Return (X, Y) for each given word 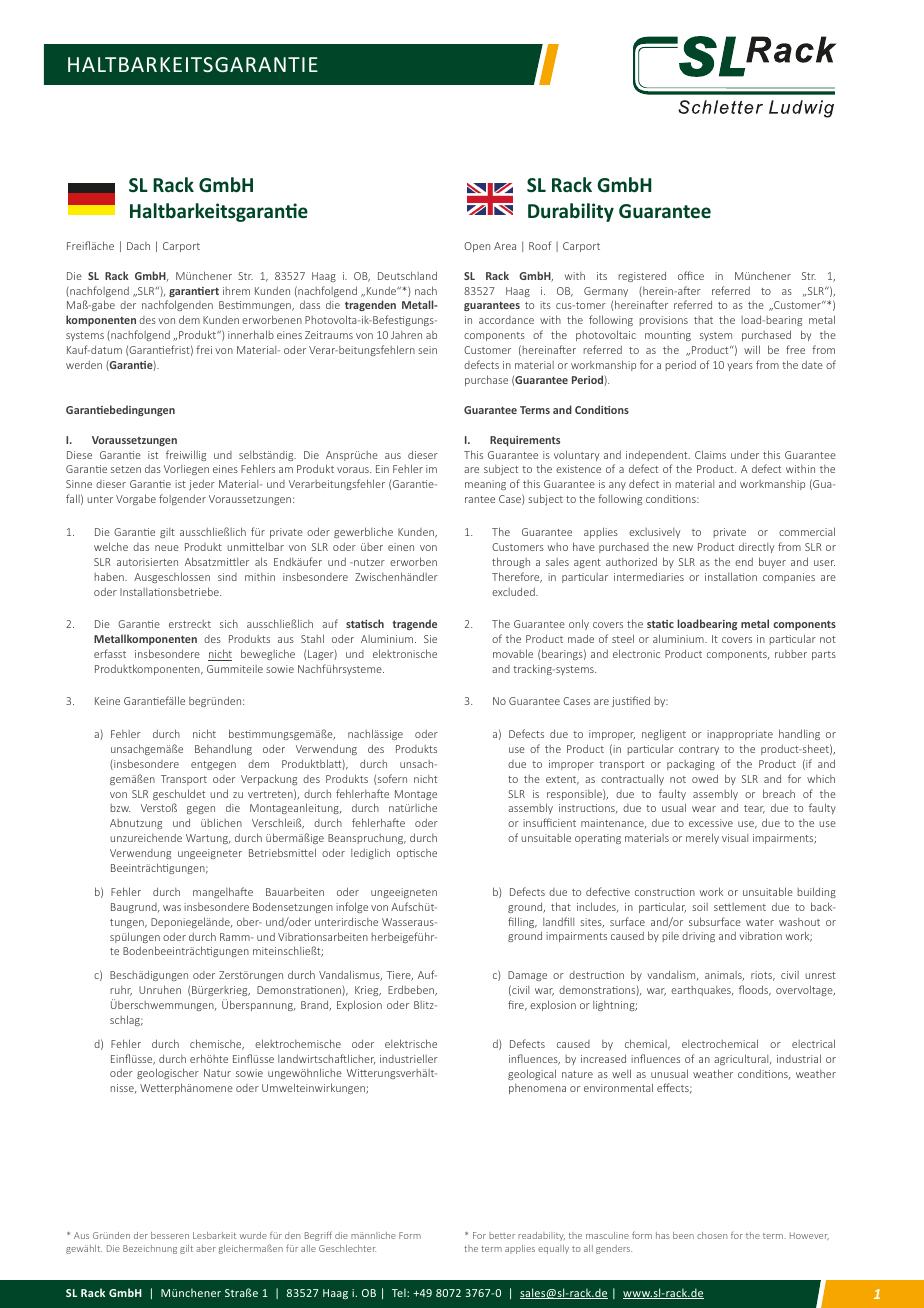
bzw (120, 808)
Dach (138, 246)
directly (756, 548)
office (691, 275)
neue (167, 548)
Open (477, 247)
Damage (527, 976)
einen (401, 547)
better (502, 1235)
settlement (740, 907)
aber (206, 1248)
